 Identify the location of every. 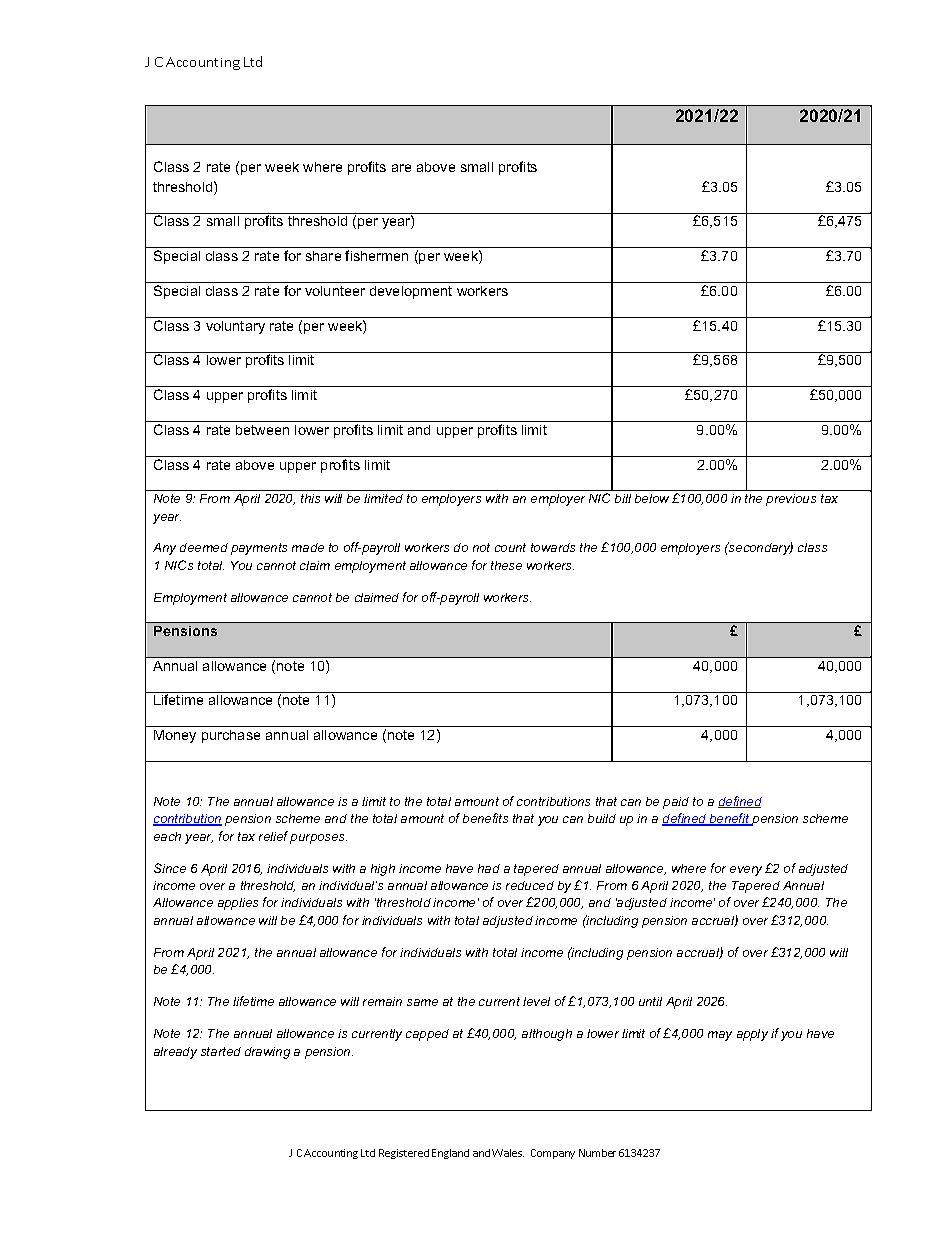
(746, 871).
